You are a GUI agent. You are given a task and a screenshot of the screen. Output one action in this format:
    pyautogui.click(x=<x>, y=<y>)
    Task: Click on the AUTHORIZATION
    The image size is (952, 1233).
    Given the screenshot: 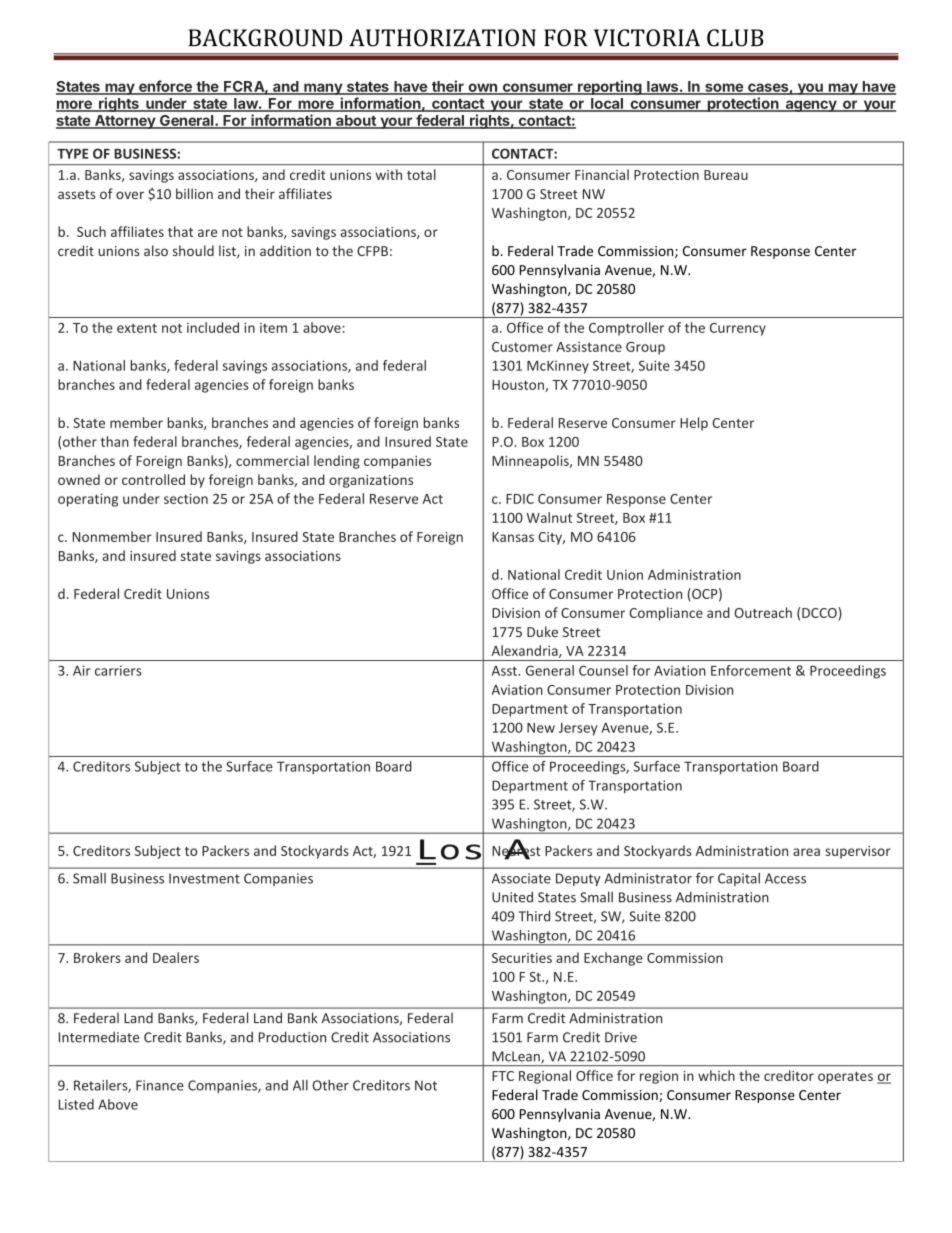 What is the action you would take?
    pyautogui.click(x=442, y=38)
